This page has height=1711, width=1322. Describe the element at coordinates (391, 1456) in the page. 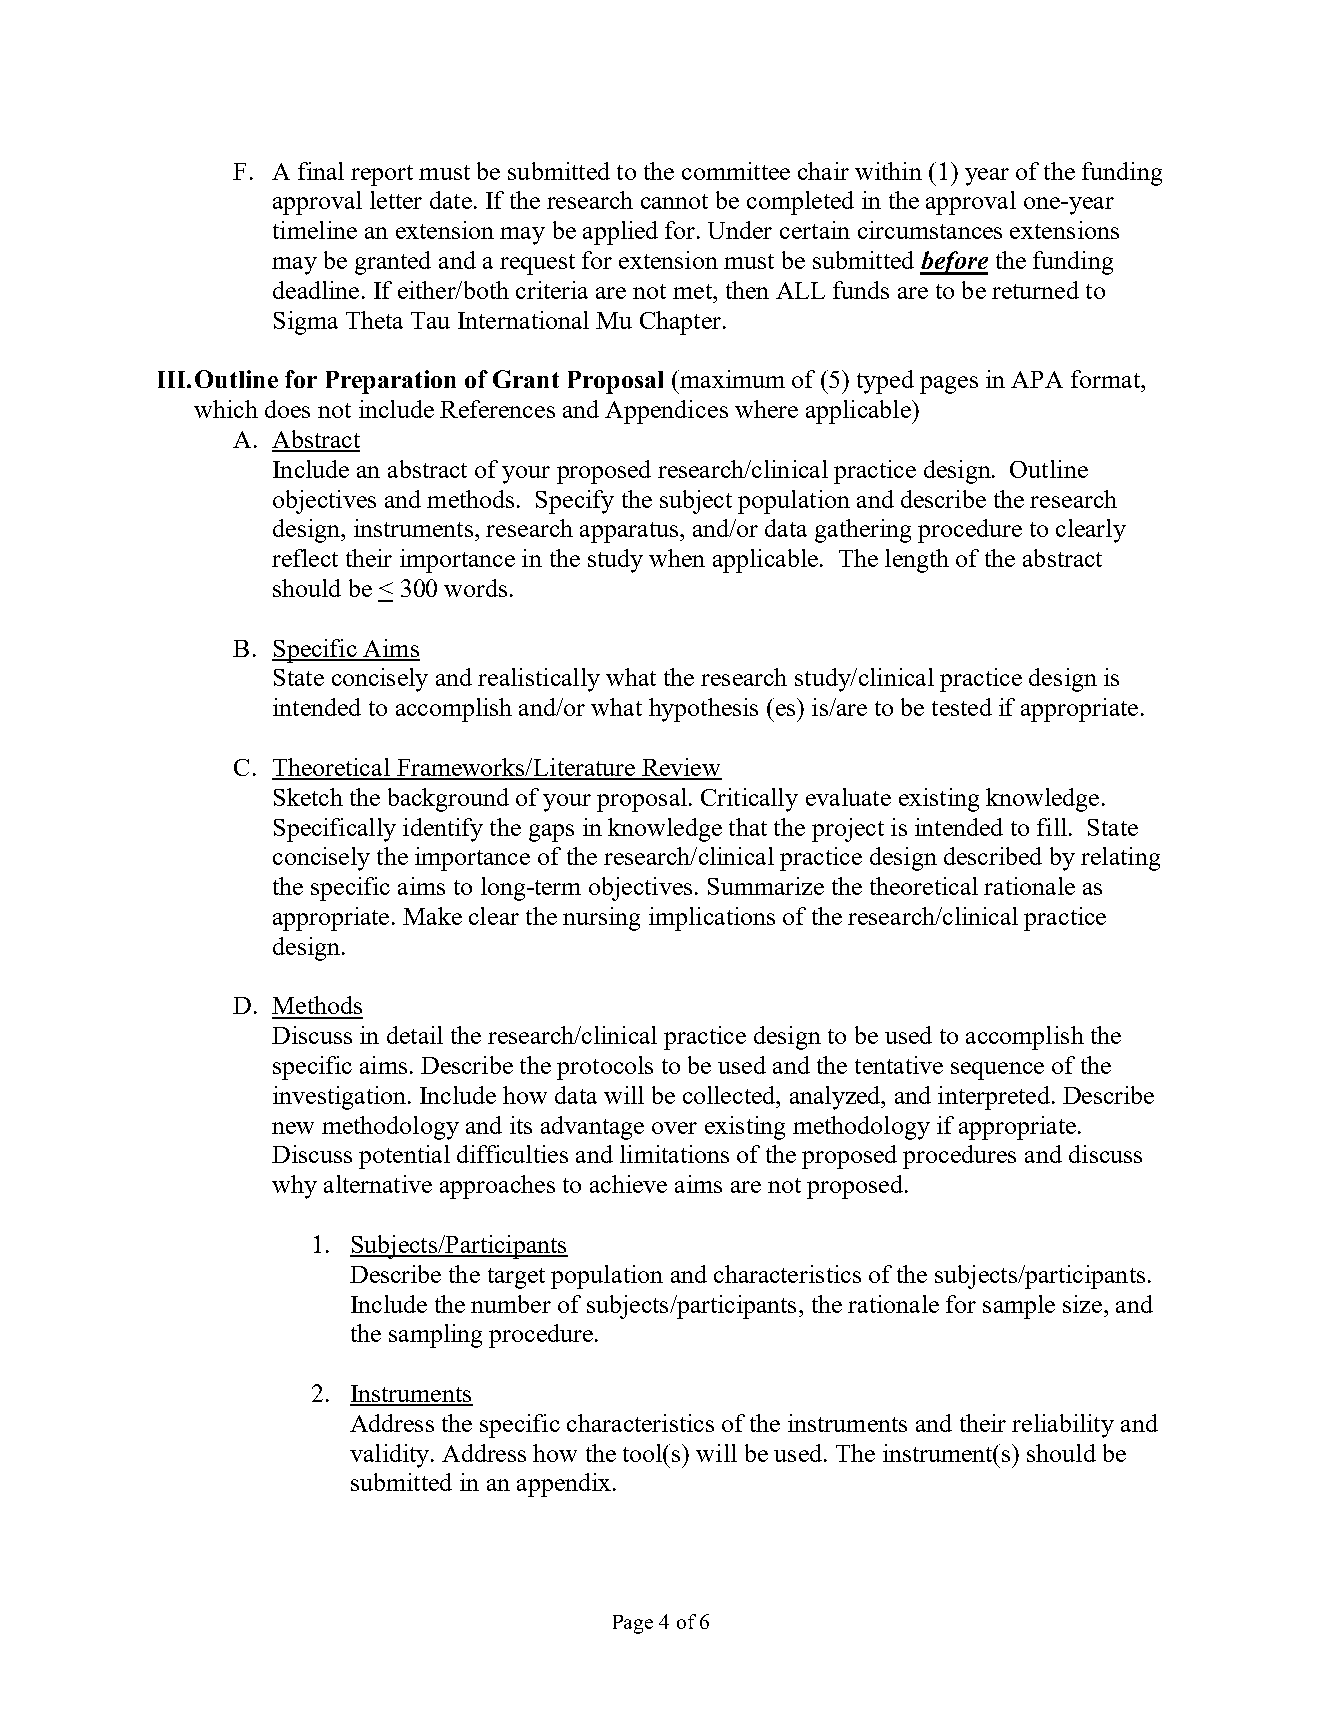

I see `validity` at that location.
